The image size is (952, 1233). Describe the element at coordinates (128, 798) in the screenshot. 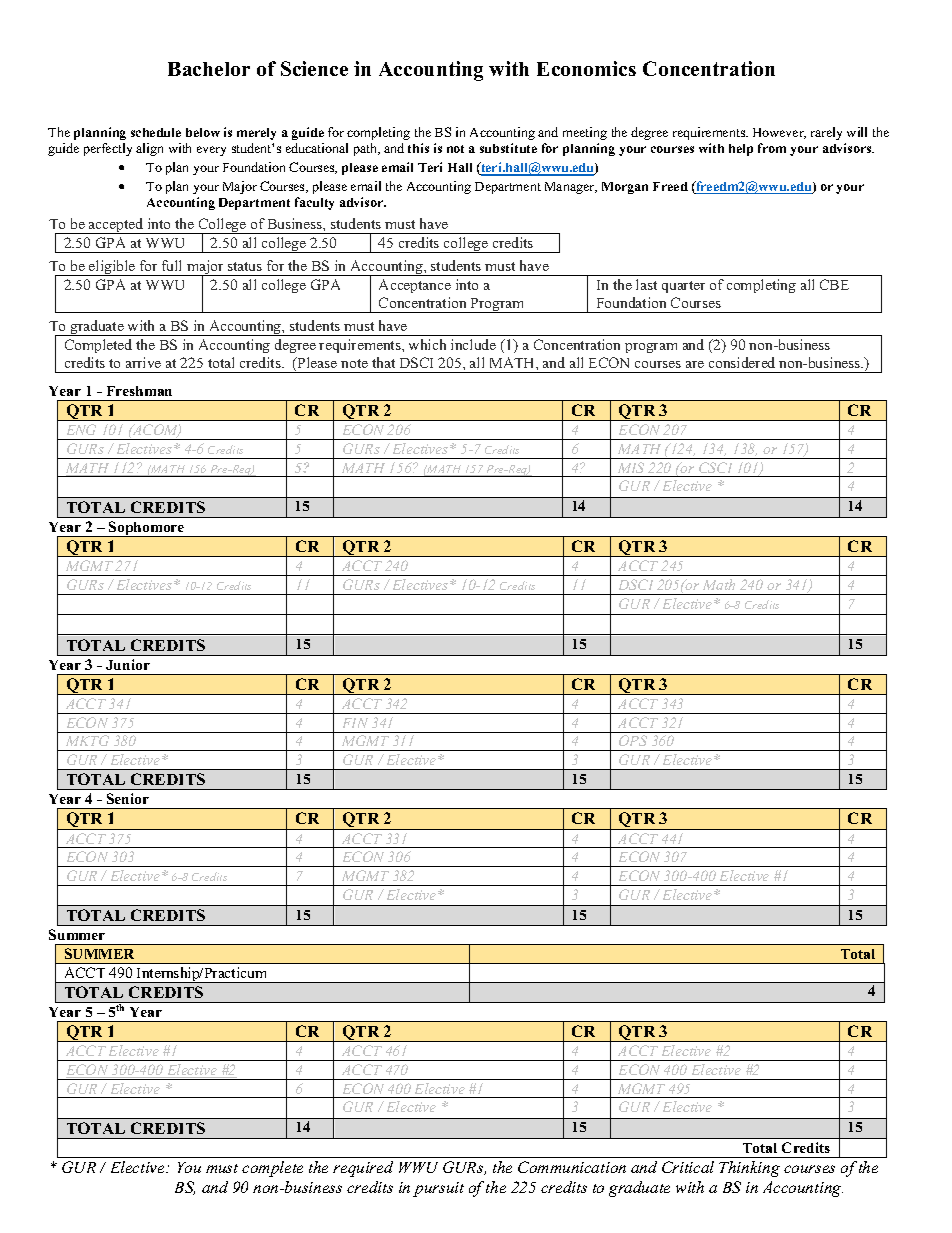

I see `Senior` at that location.
